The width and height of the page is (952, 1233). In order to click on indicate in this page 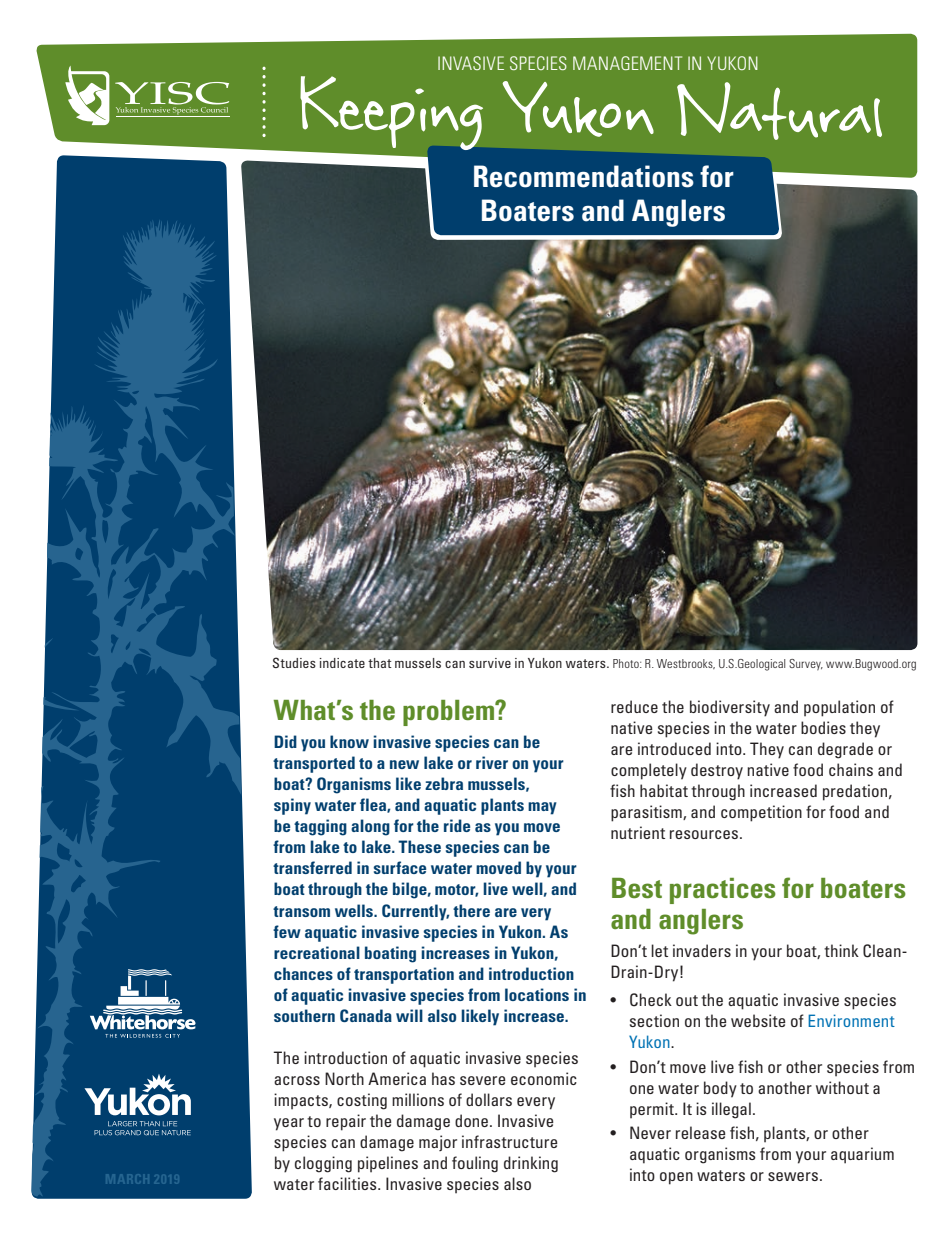, I will do `click(342, 663)`.
